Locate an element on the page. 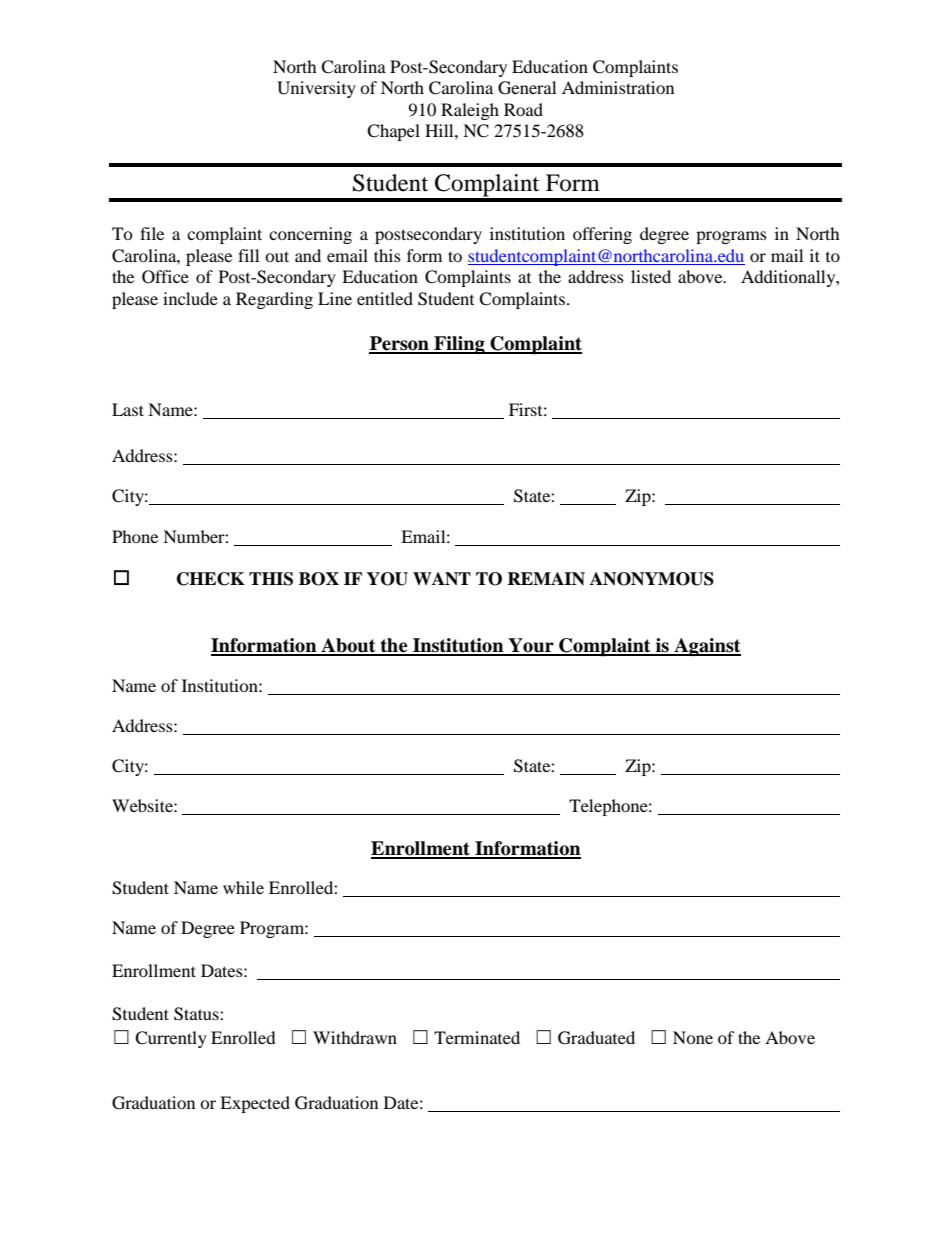  Currently is located at coordinates (171, 1039).
